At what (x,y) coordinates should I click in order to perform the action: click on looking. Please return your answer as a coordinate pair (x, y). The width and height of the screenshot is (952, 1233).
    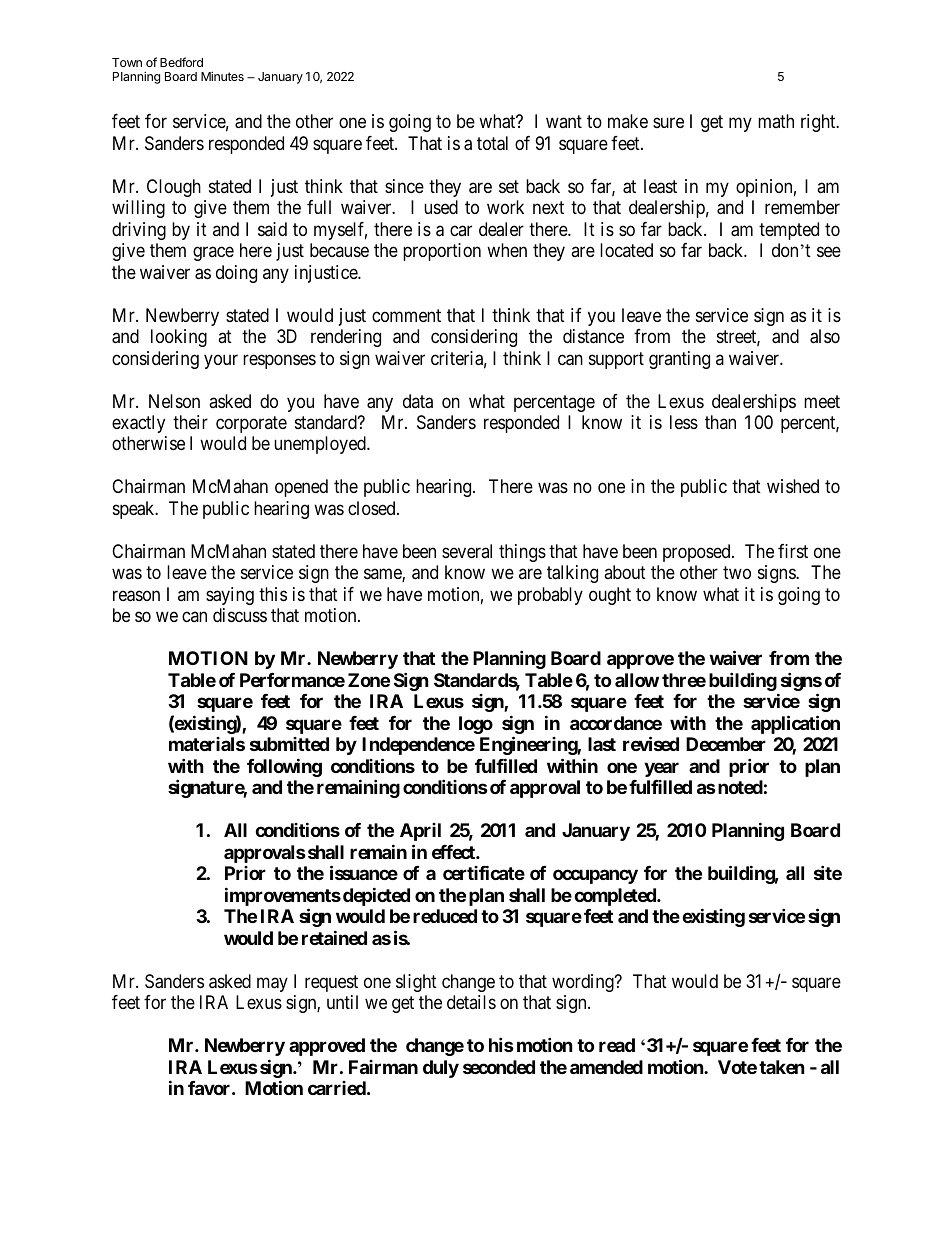
    Looking at the image, I should click on (179, 338).
